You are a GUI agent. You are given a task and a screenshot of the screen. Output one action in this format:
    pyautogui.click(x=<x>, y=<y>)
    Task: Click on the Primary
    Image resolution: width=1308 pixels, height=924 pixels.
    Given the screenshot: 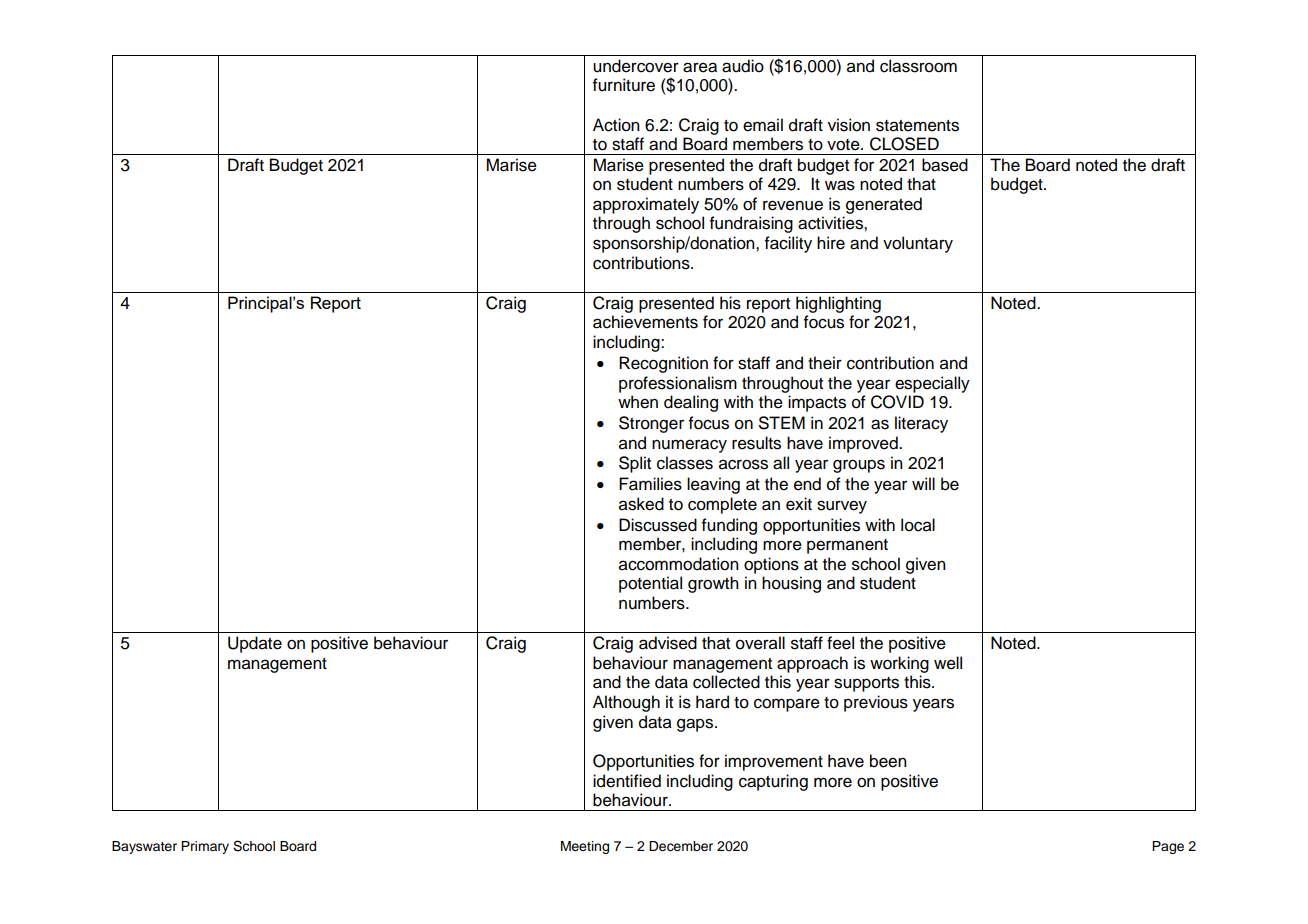 What is the action you would take?
    pyautogui.click(x=205, y=847)
